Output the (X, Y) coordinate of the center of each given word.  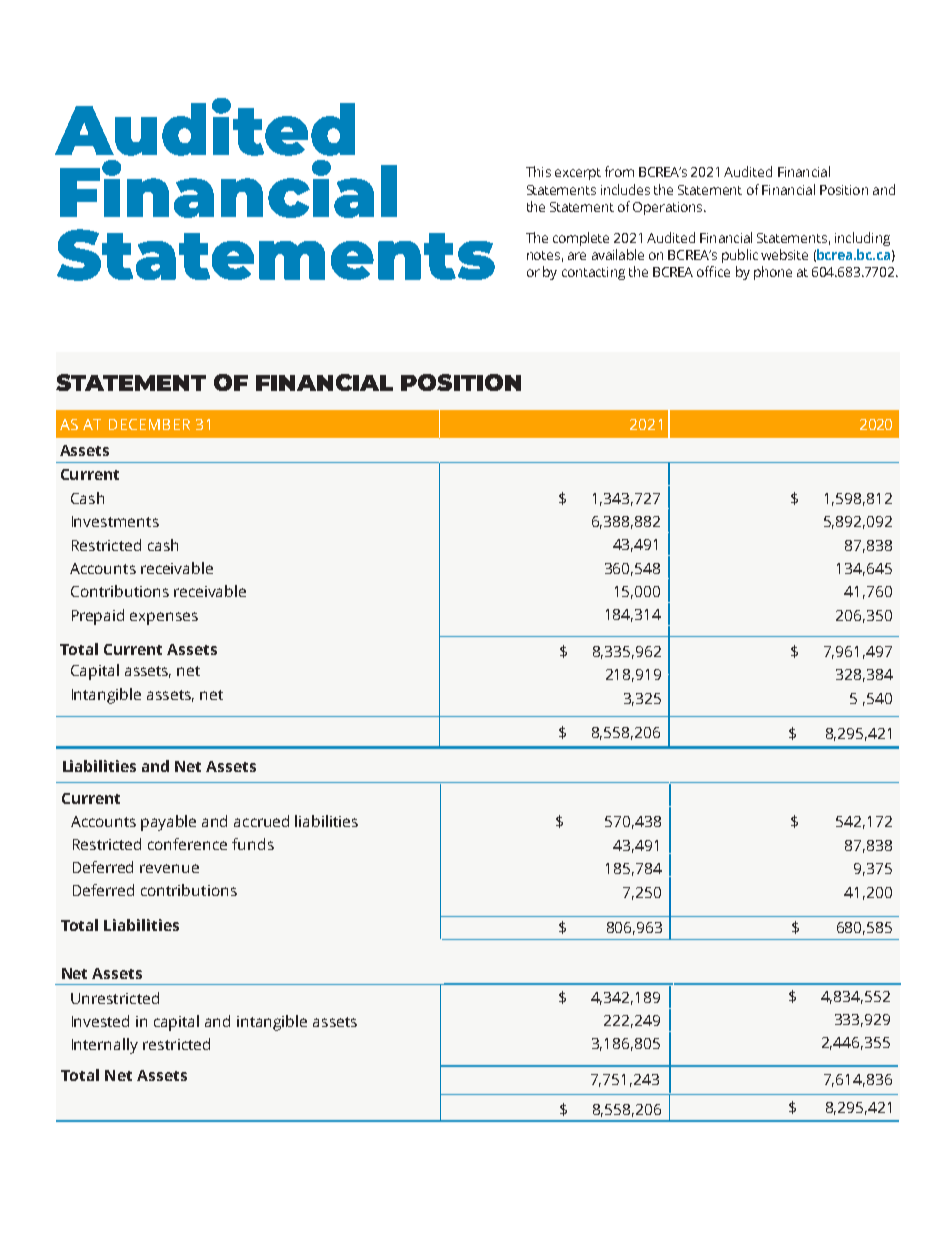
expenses (164, 618)
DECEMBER (149, 424)
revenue (169, 868)
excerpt (578, 174)
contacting (593, 273)
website (784, 254)
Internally (105, 1046)
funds (253, 844)
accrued (261, 821)
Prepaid (98, 617)
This (538, 171)
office (713, 271)
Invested (100, 1021)
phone (773, 273)
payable (168, 823)
